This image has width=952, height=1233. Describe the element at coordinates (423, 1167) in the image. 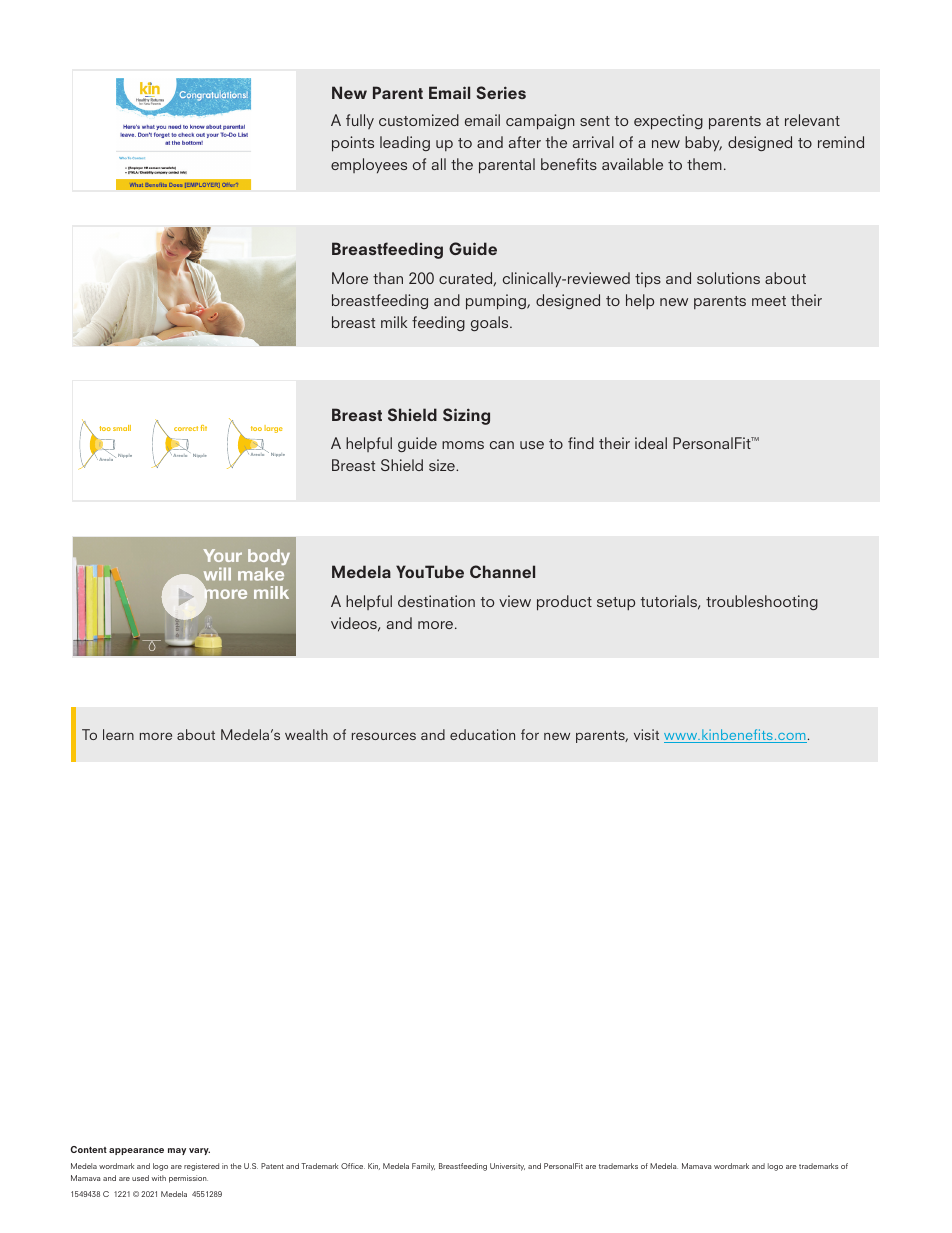

I see `Family` at that location.
